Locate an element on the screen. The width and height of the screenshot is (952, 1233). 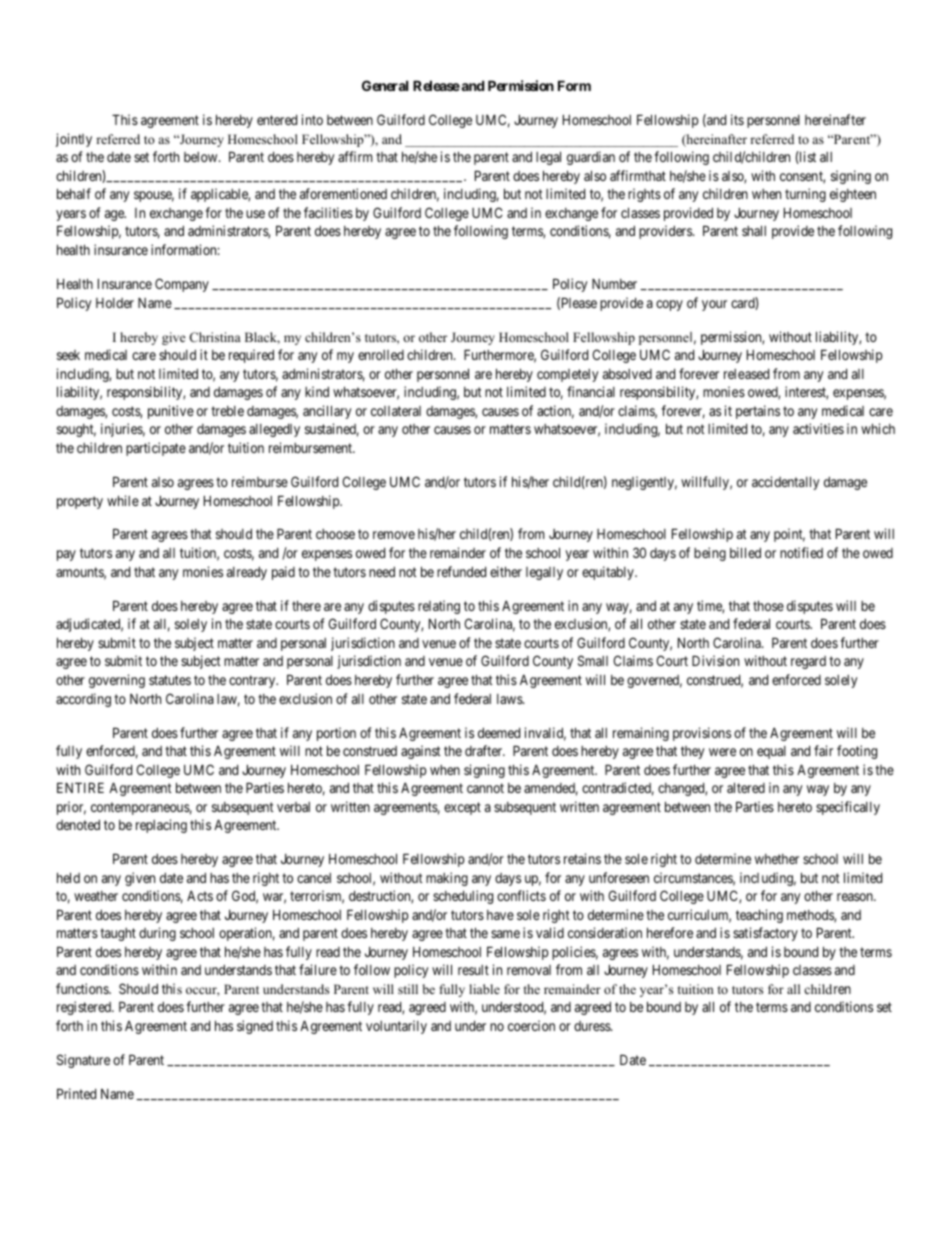
below is located at coordinates (202, 157).
